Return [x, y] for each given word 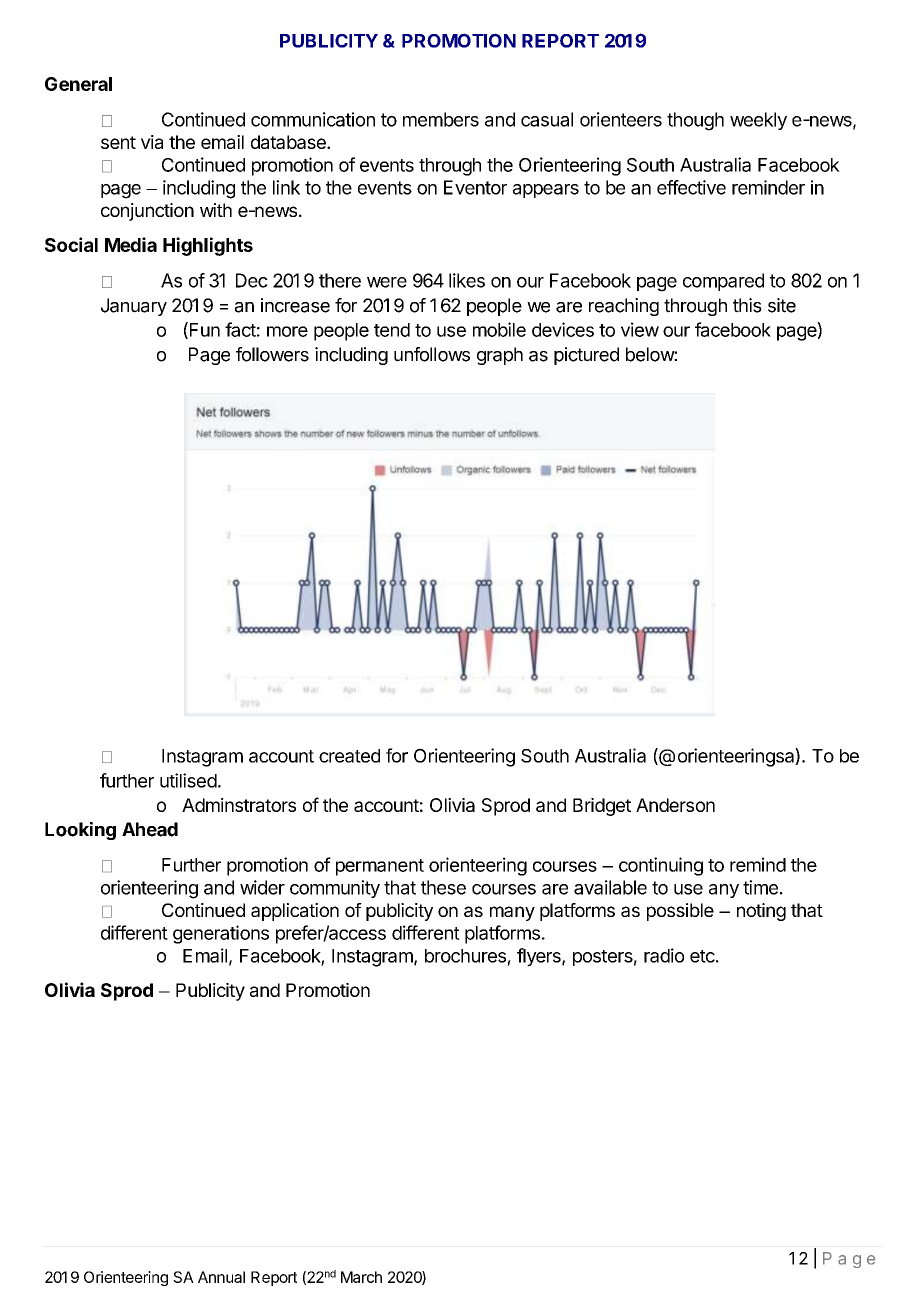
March [361, 1277]
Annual [221, 1277]
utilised [188, 780]
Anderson [675, 805]
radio [664, 955]
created [349, 756]
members [441, 119]
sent [118, 142]
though [695, 121]
